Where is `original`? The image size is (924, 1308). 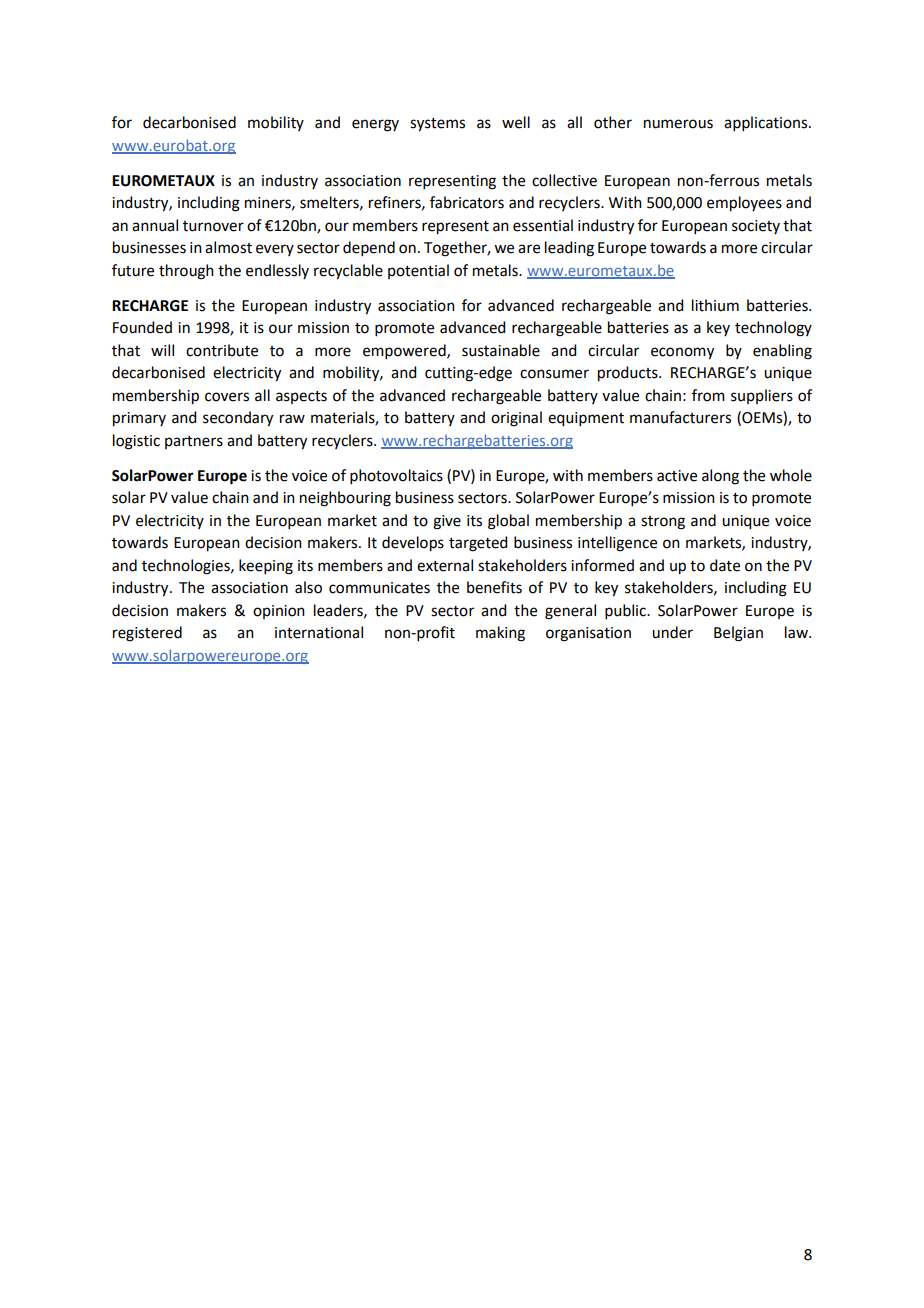 original is located at coordinates (516, 419).
